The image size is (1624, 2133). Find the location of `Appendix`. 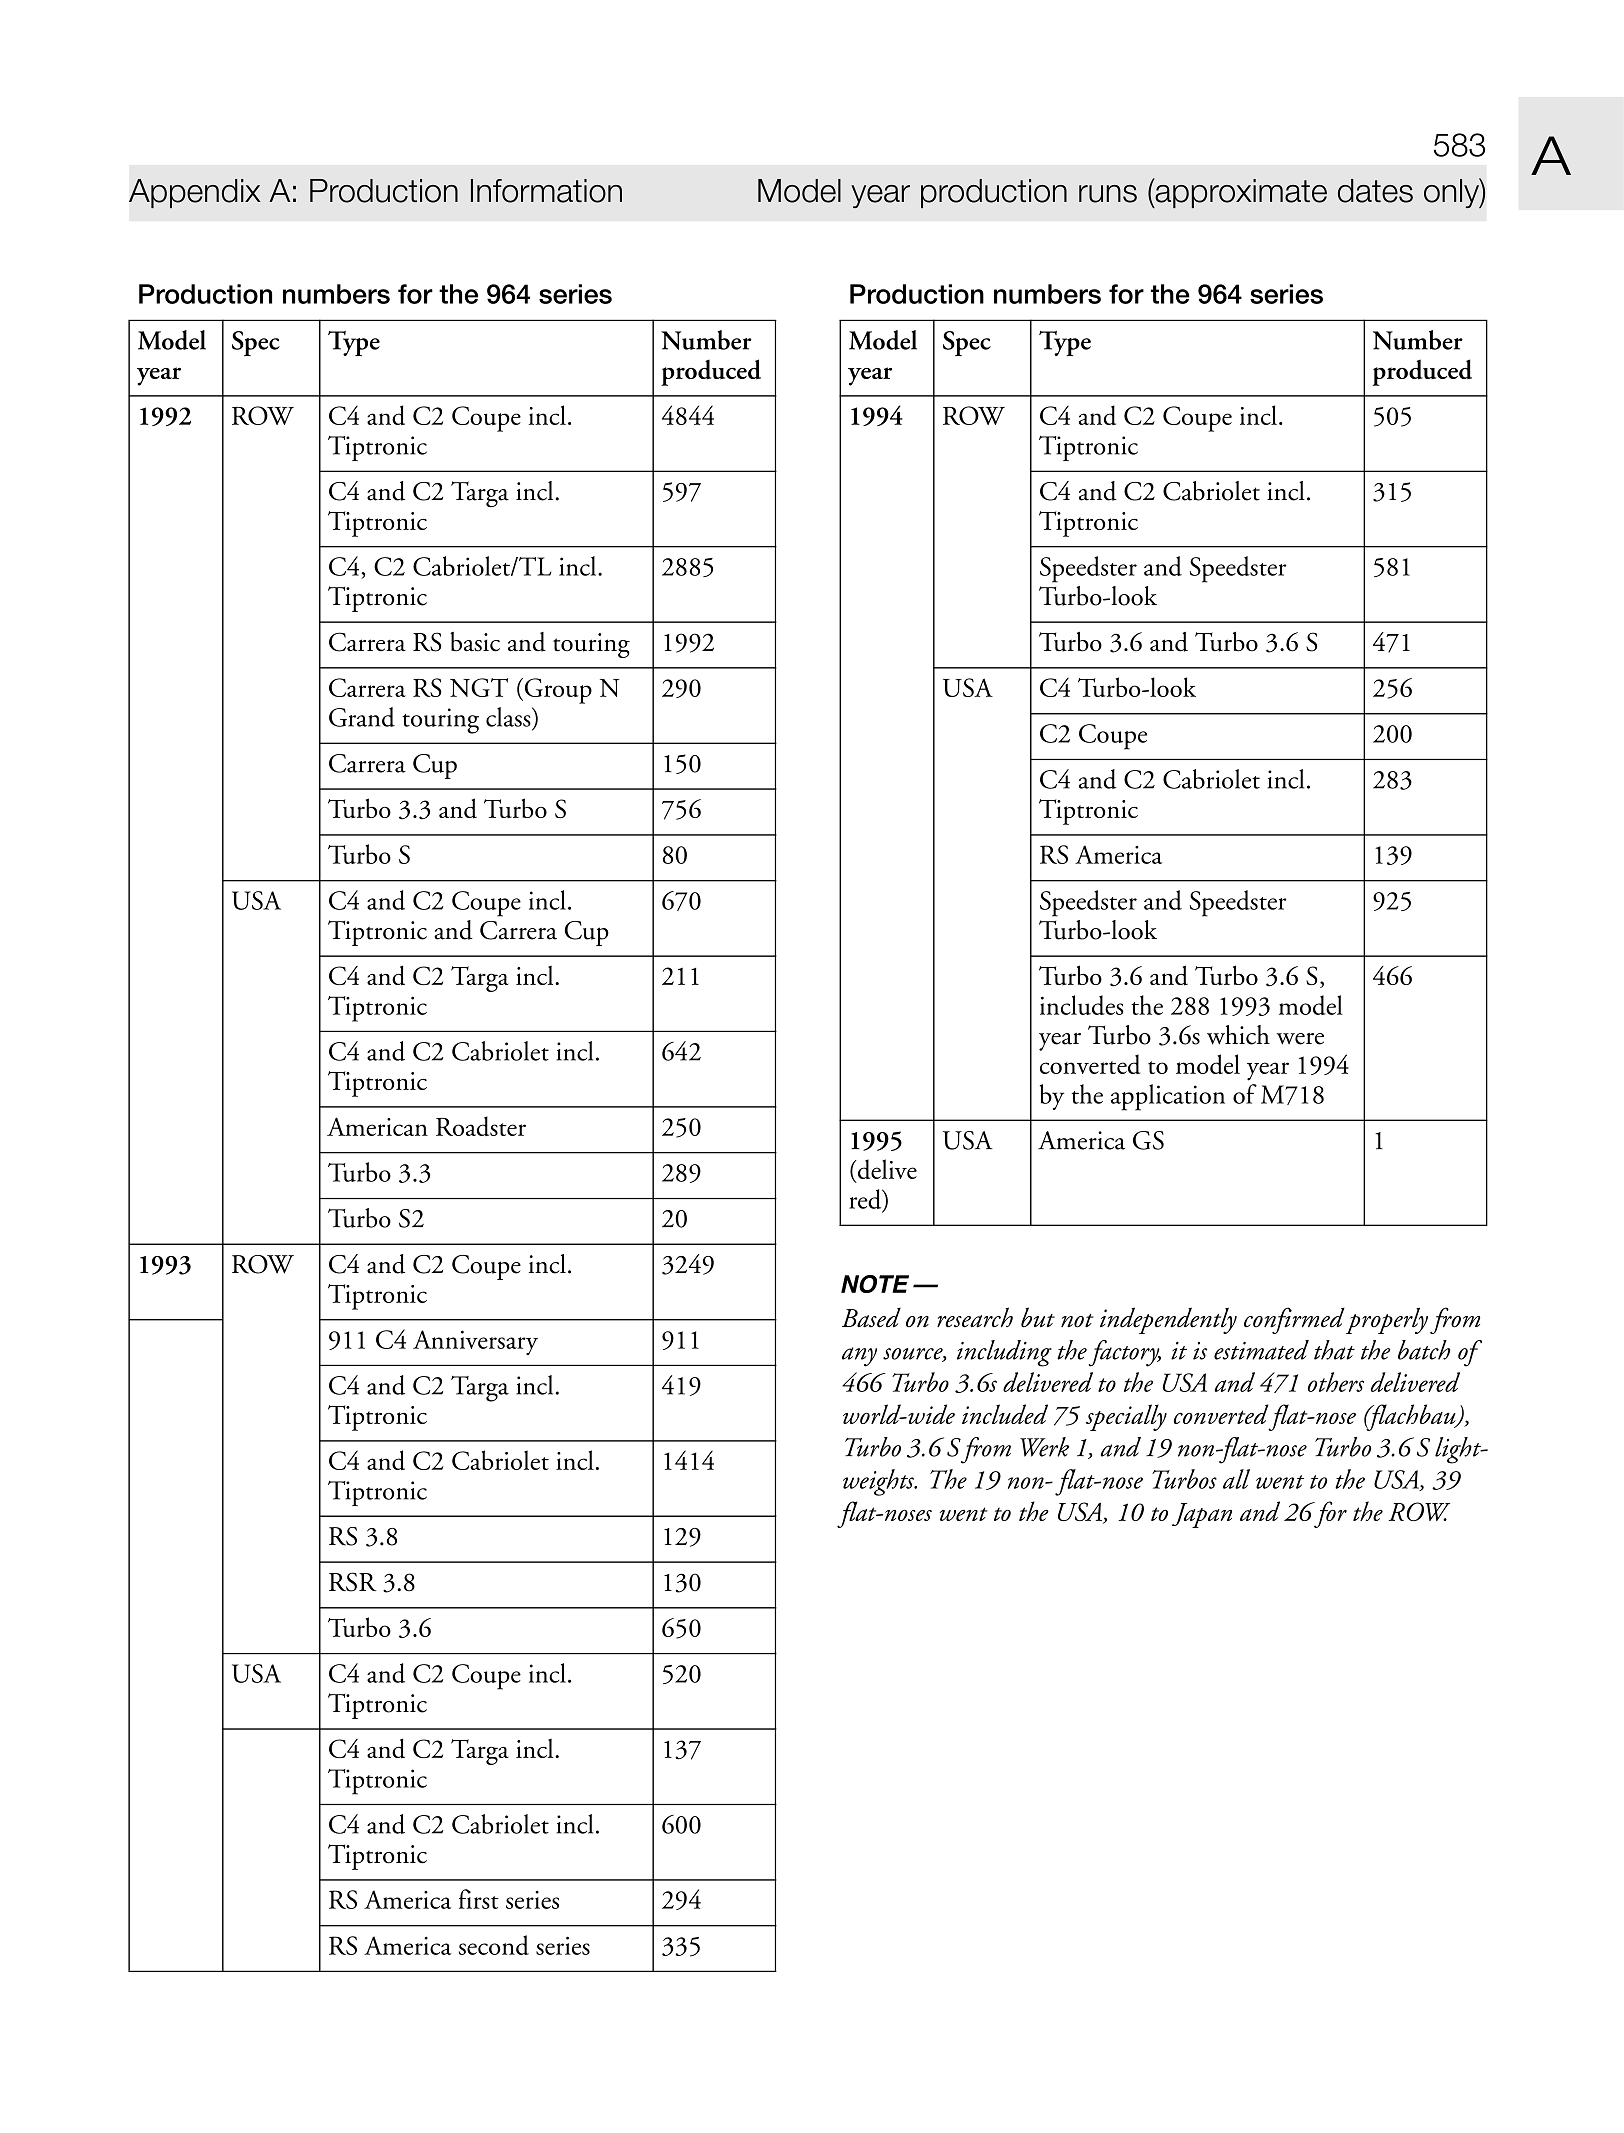

Appendix is located at coordinates (195, 193).
